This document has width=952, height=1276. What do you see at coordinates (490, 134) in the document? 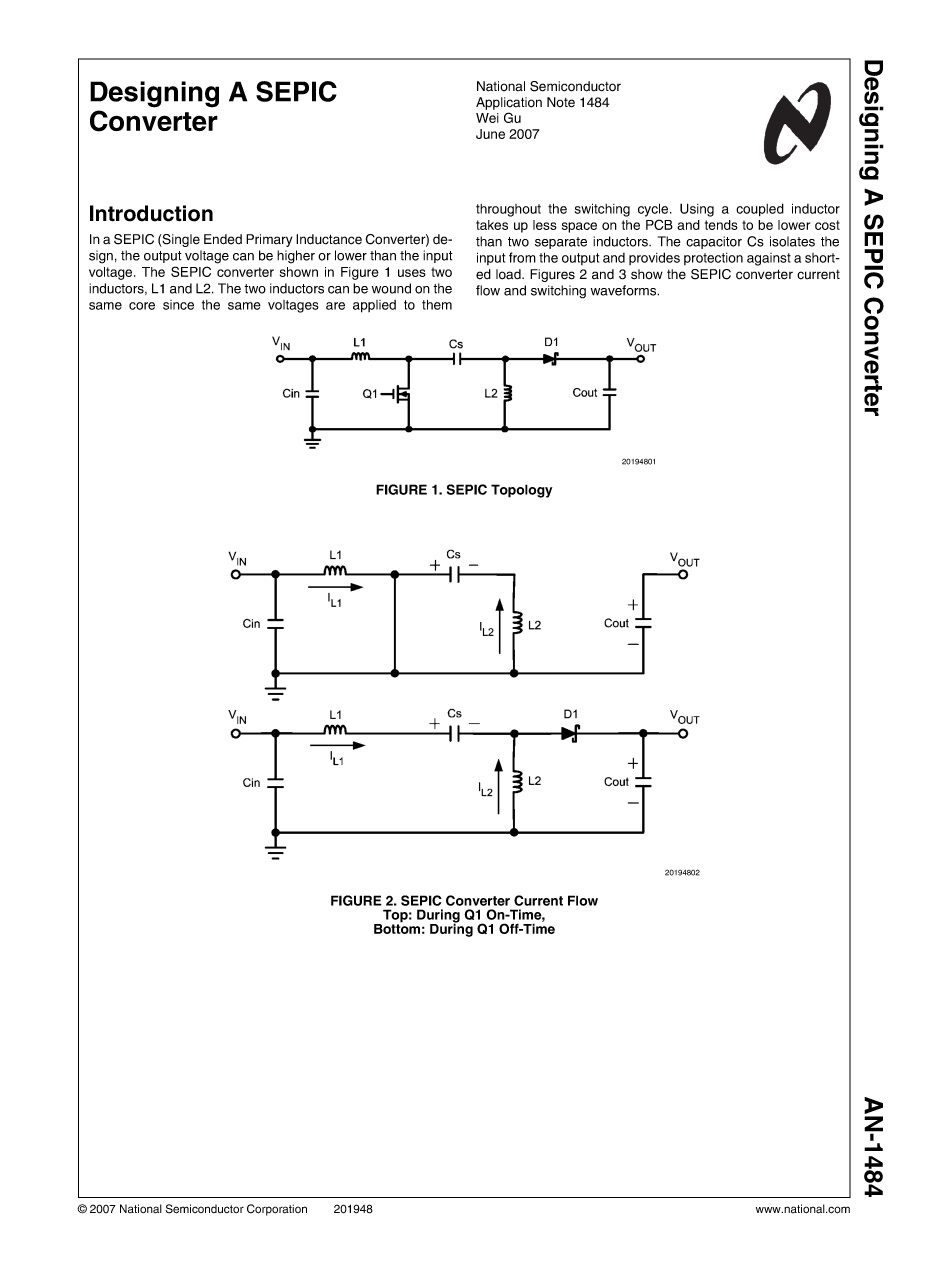
I see `June` at bounding box center [490, 134].
